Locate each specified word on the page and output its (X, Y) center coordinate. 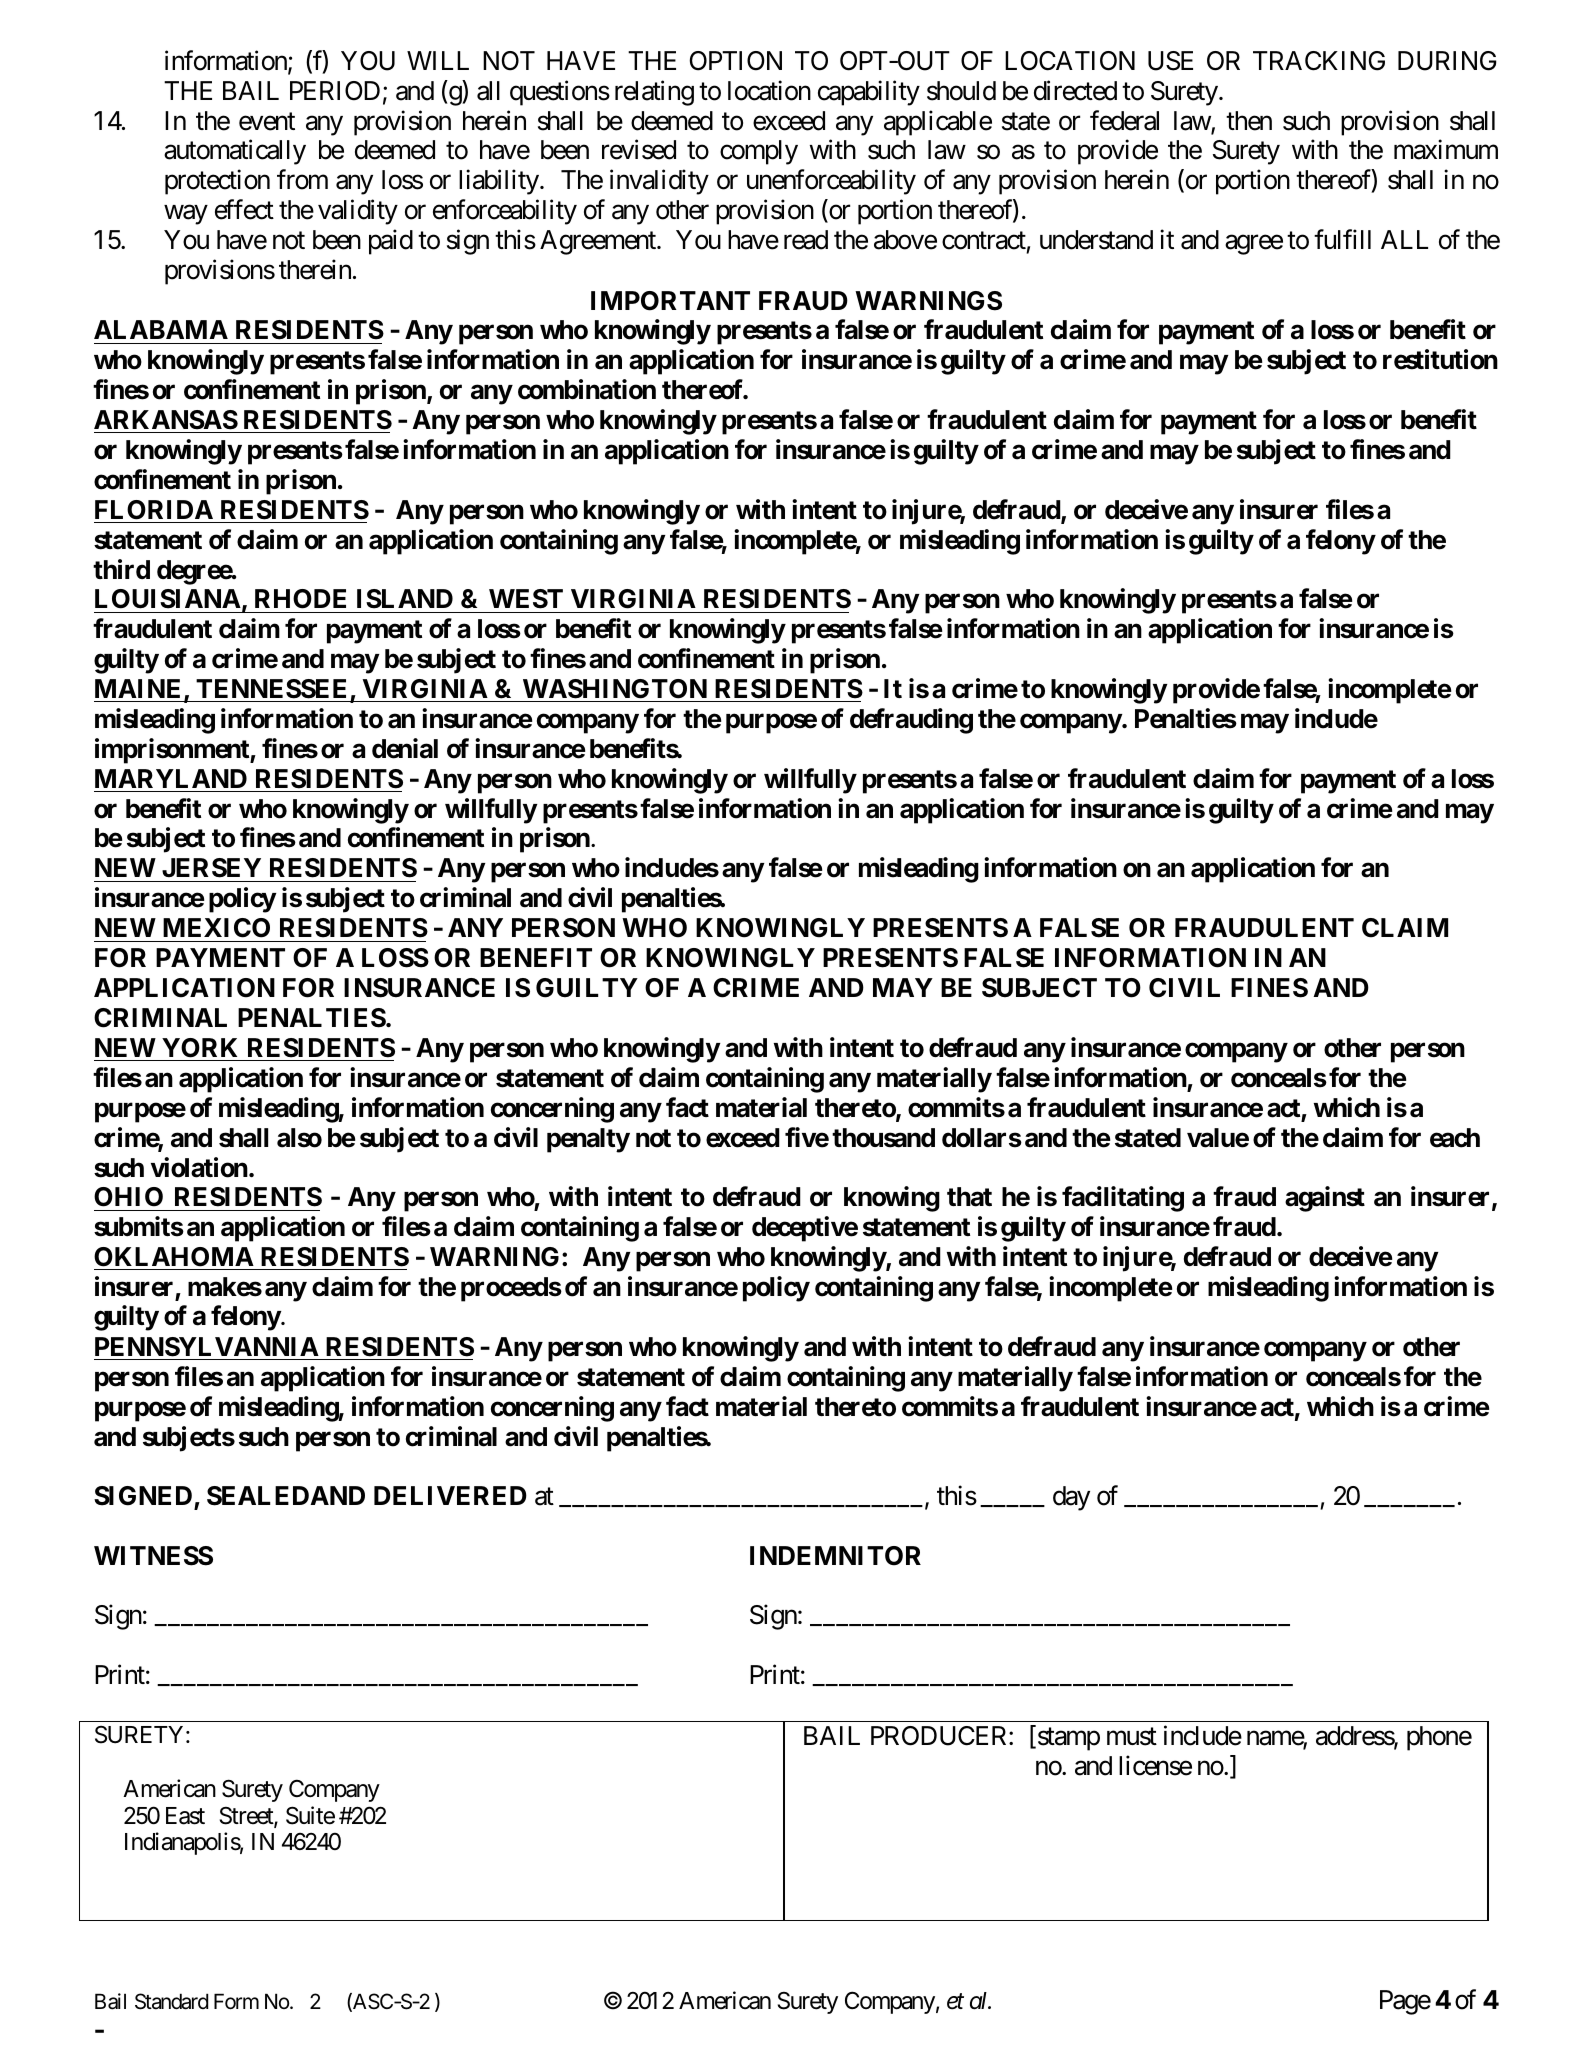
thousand (883, 1138)
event (267, 122)
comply (759, 152)
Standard (171, 2001)
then (1249, 121)
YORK (199, 1048)
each (1455, 1138)
